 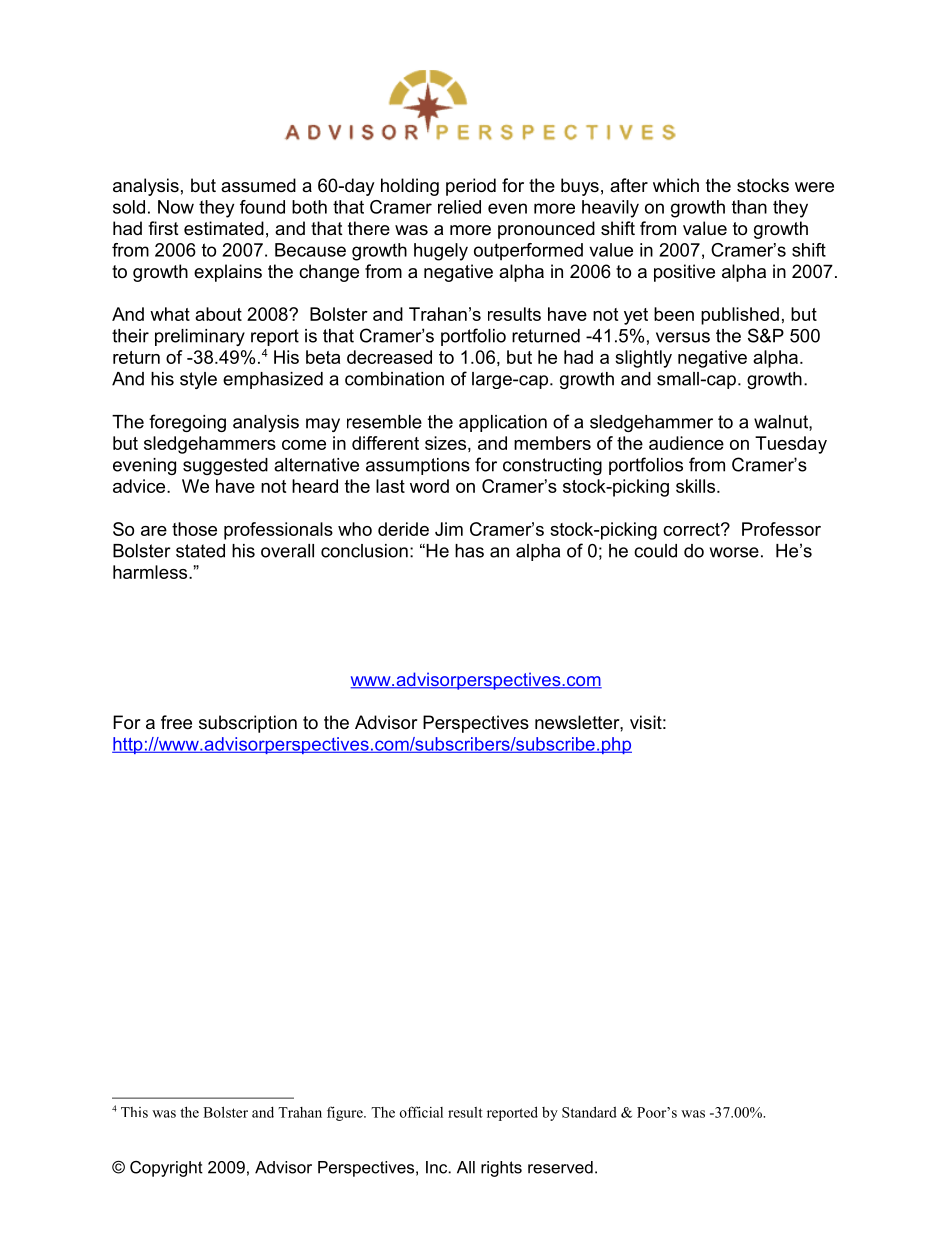 What do you see at coordinates (459, 207) in the image?
I see `relied` at bounding box center [459, 207].
